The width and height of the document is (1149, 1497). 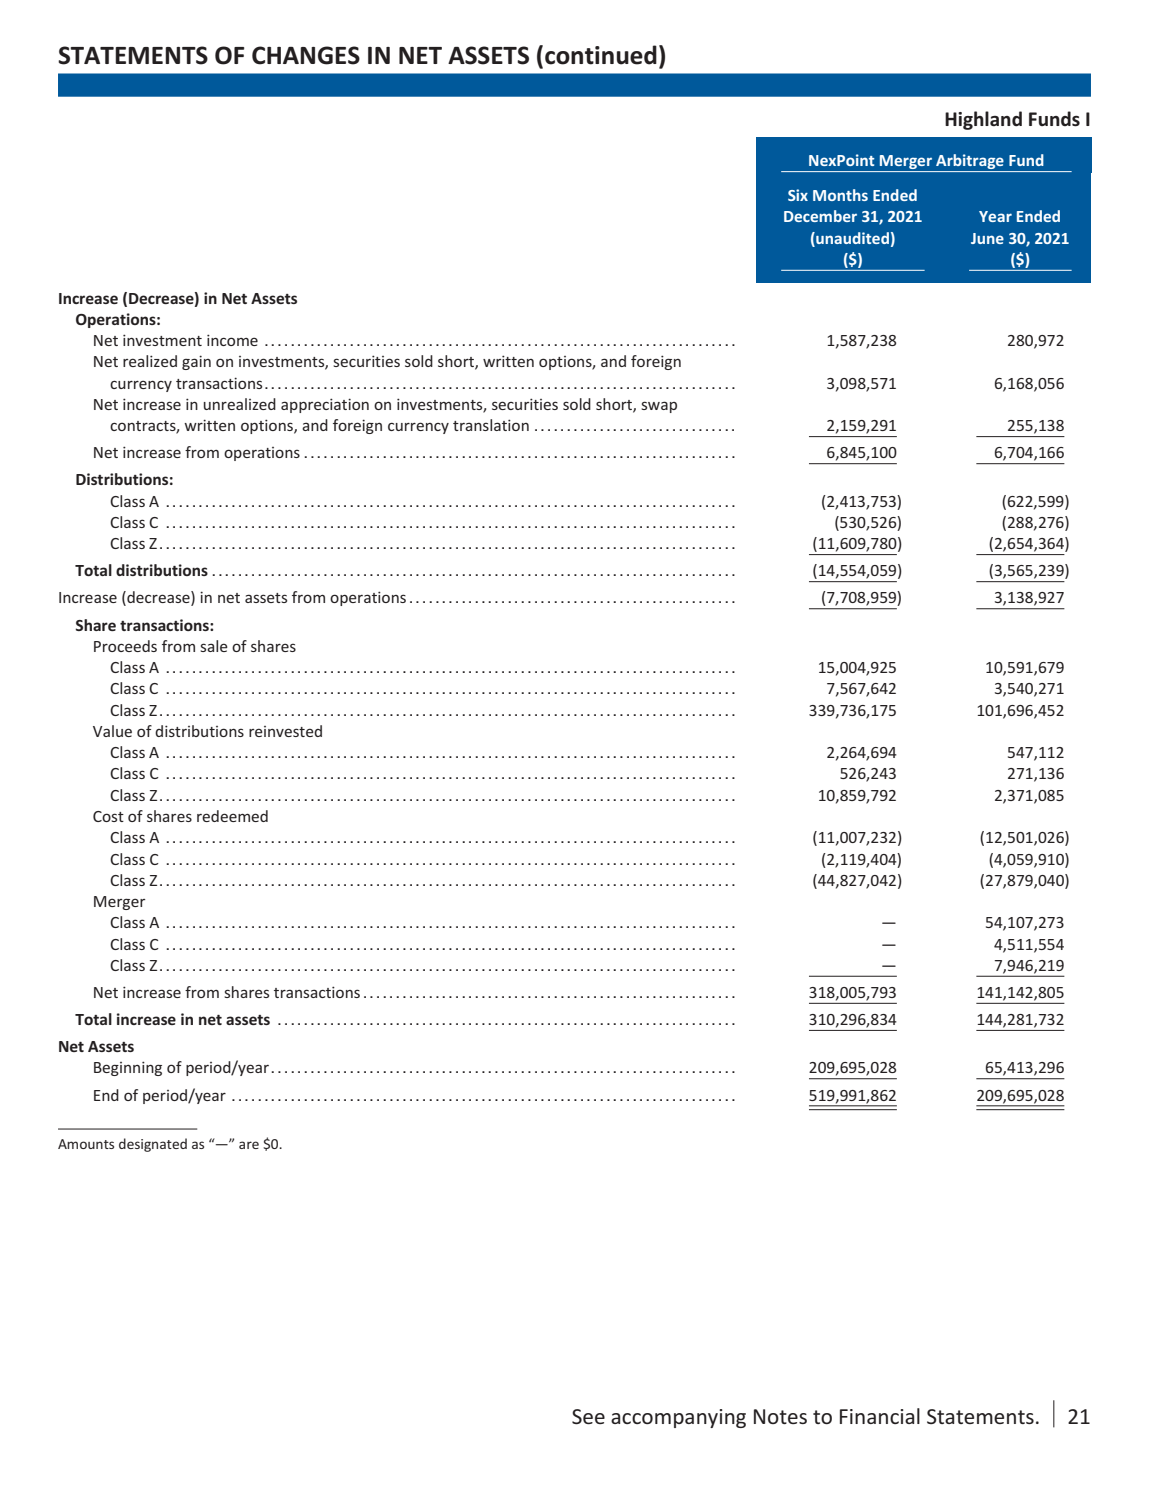 What do you see at coordinates (232, 816) in the document?
I see `redeemed` at bounding box center [232, 816].
